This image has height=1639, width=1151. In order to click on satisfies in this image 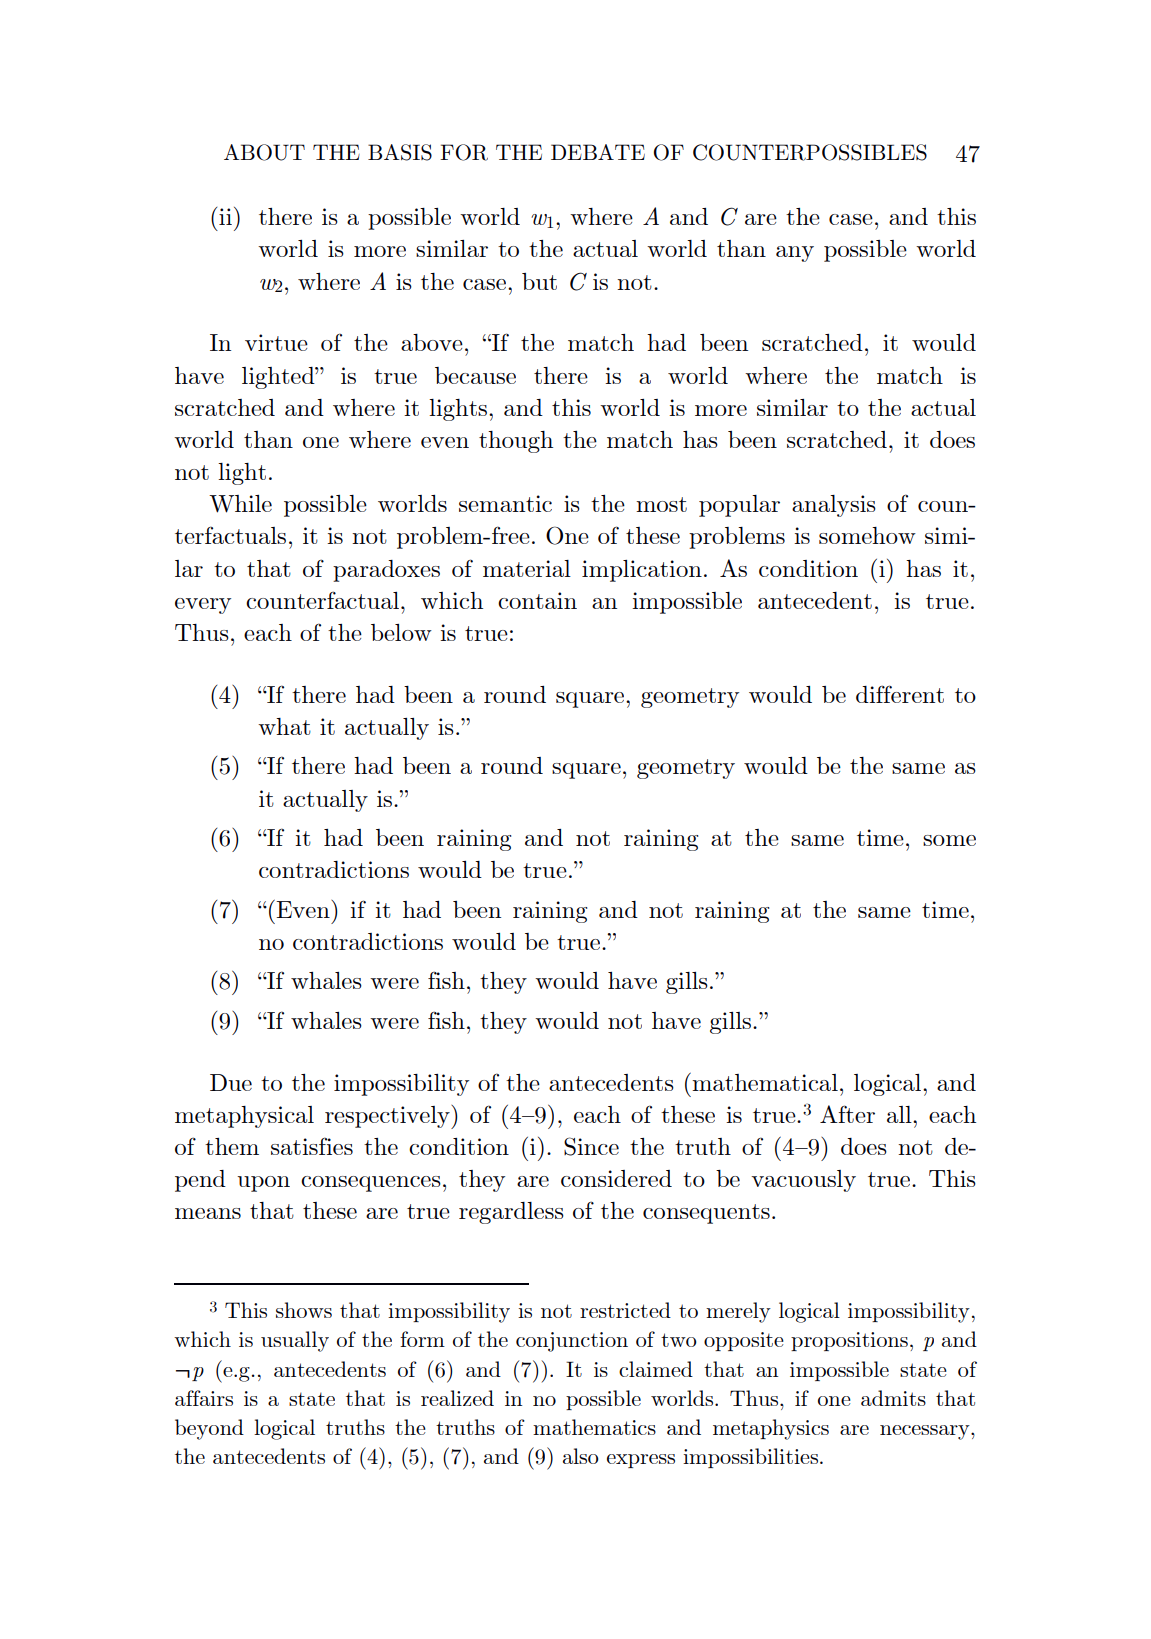, I will do `click(312, 1146)`.
